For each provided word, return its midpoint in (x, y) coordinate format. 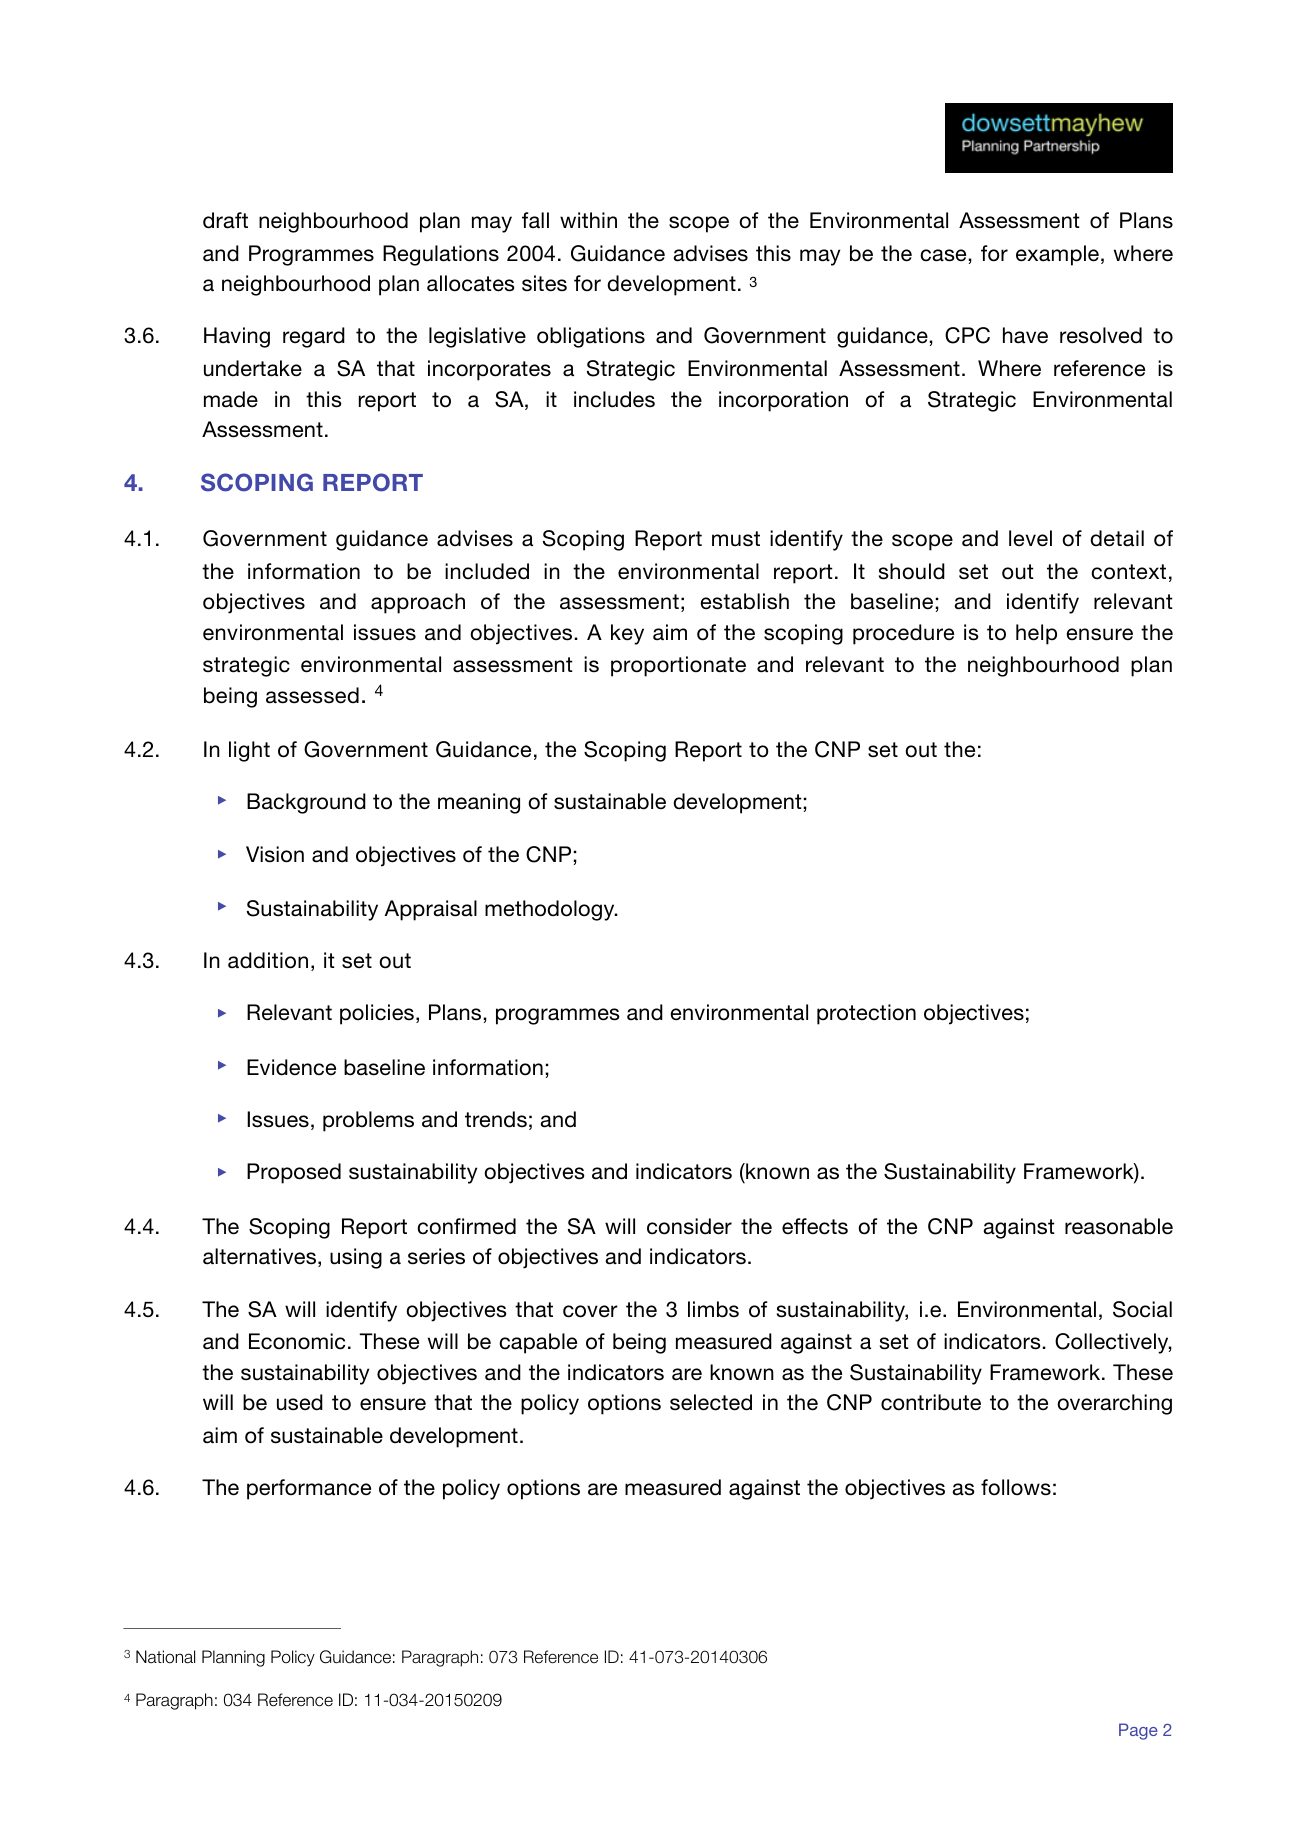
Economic (297, 1341)
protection (866, 1014)
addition (268, 960)
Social (1142, 1309)
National (165, 1657)
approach (418, 603)
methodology (551, 910)
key (627, 634)
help (1036, 634)
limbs (713, 1309)
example (1057, 255)
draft (225, 220)
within (588, 220)
